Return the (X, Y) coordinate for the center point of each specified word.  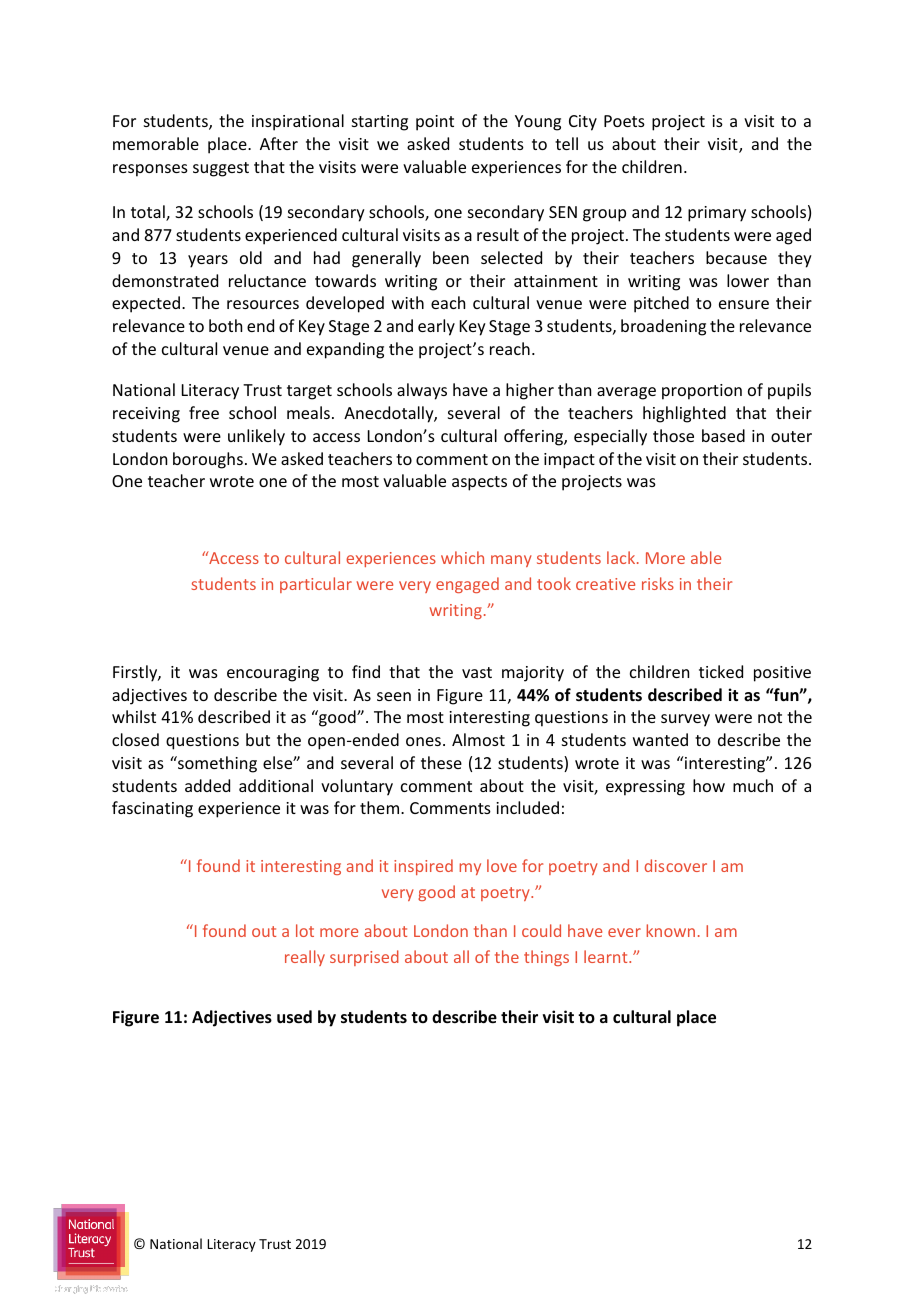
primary (717, 214)
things (546, 958)
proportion (702, 392)
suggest (221, 169)
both (225, 325)
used (294, 1017)
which (462, 557)
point (435, 123)
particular (316, 585)
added (207, 785)
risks (658, 583)
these (441, 762)
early (436, 327)
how (709, 785)
